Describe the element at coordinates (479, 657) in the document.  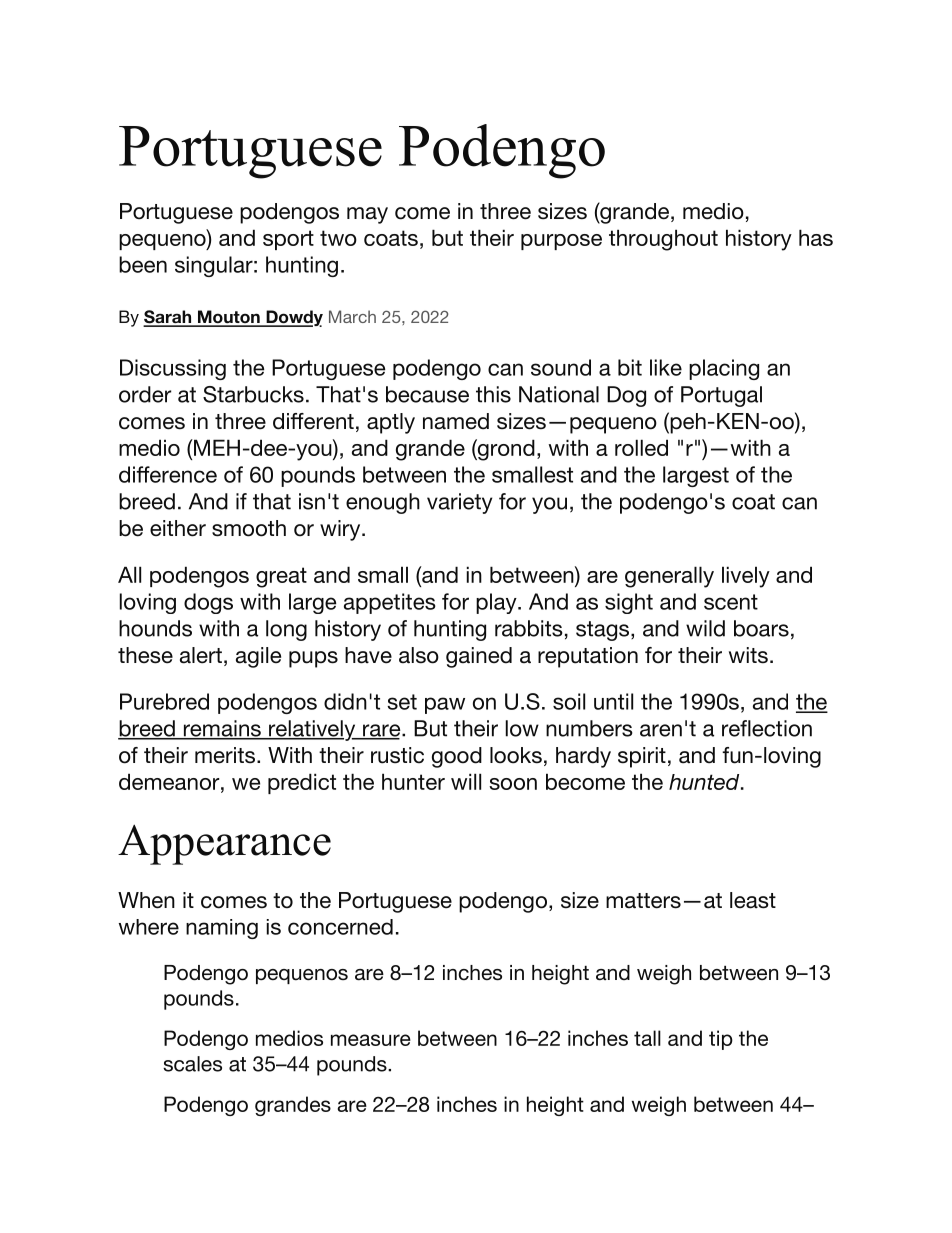
I see `gained` at that location.
